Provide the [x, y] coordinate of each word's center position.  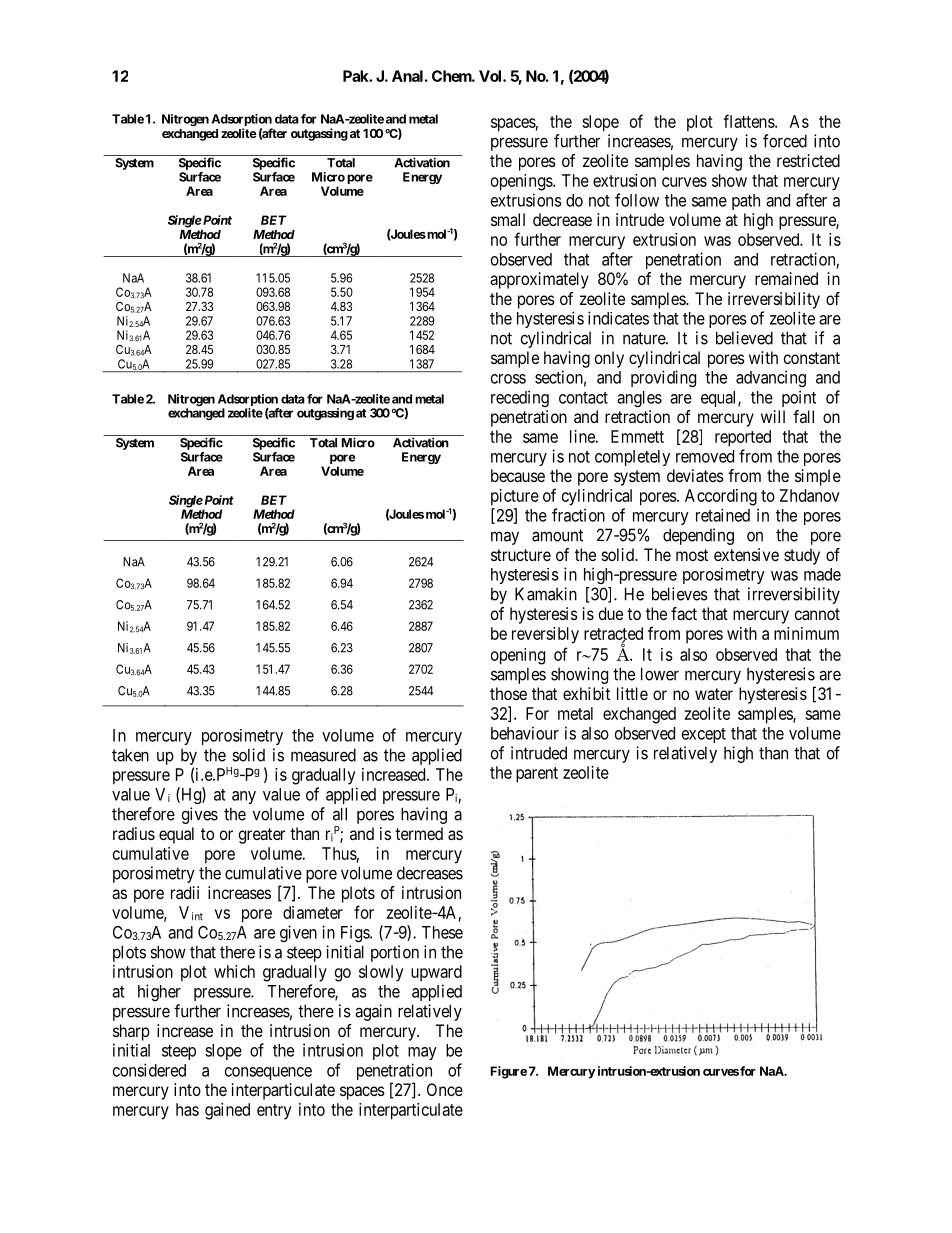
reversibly [545, 635]
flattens [749, 121]
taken [130, 755]
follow [637, 200]
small [508, 219]
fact [684, 613]
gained [227, 1111]
